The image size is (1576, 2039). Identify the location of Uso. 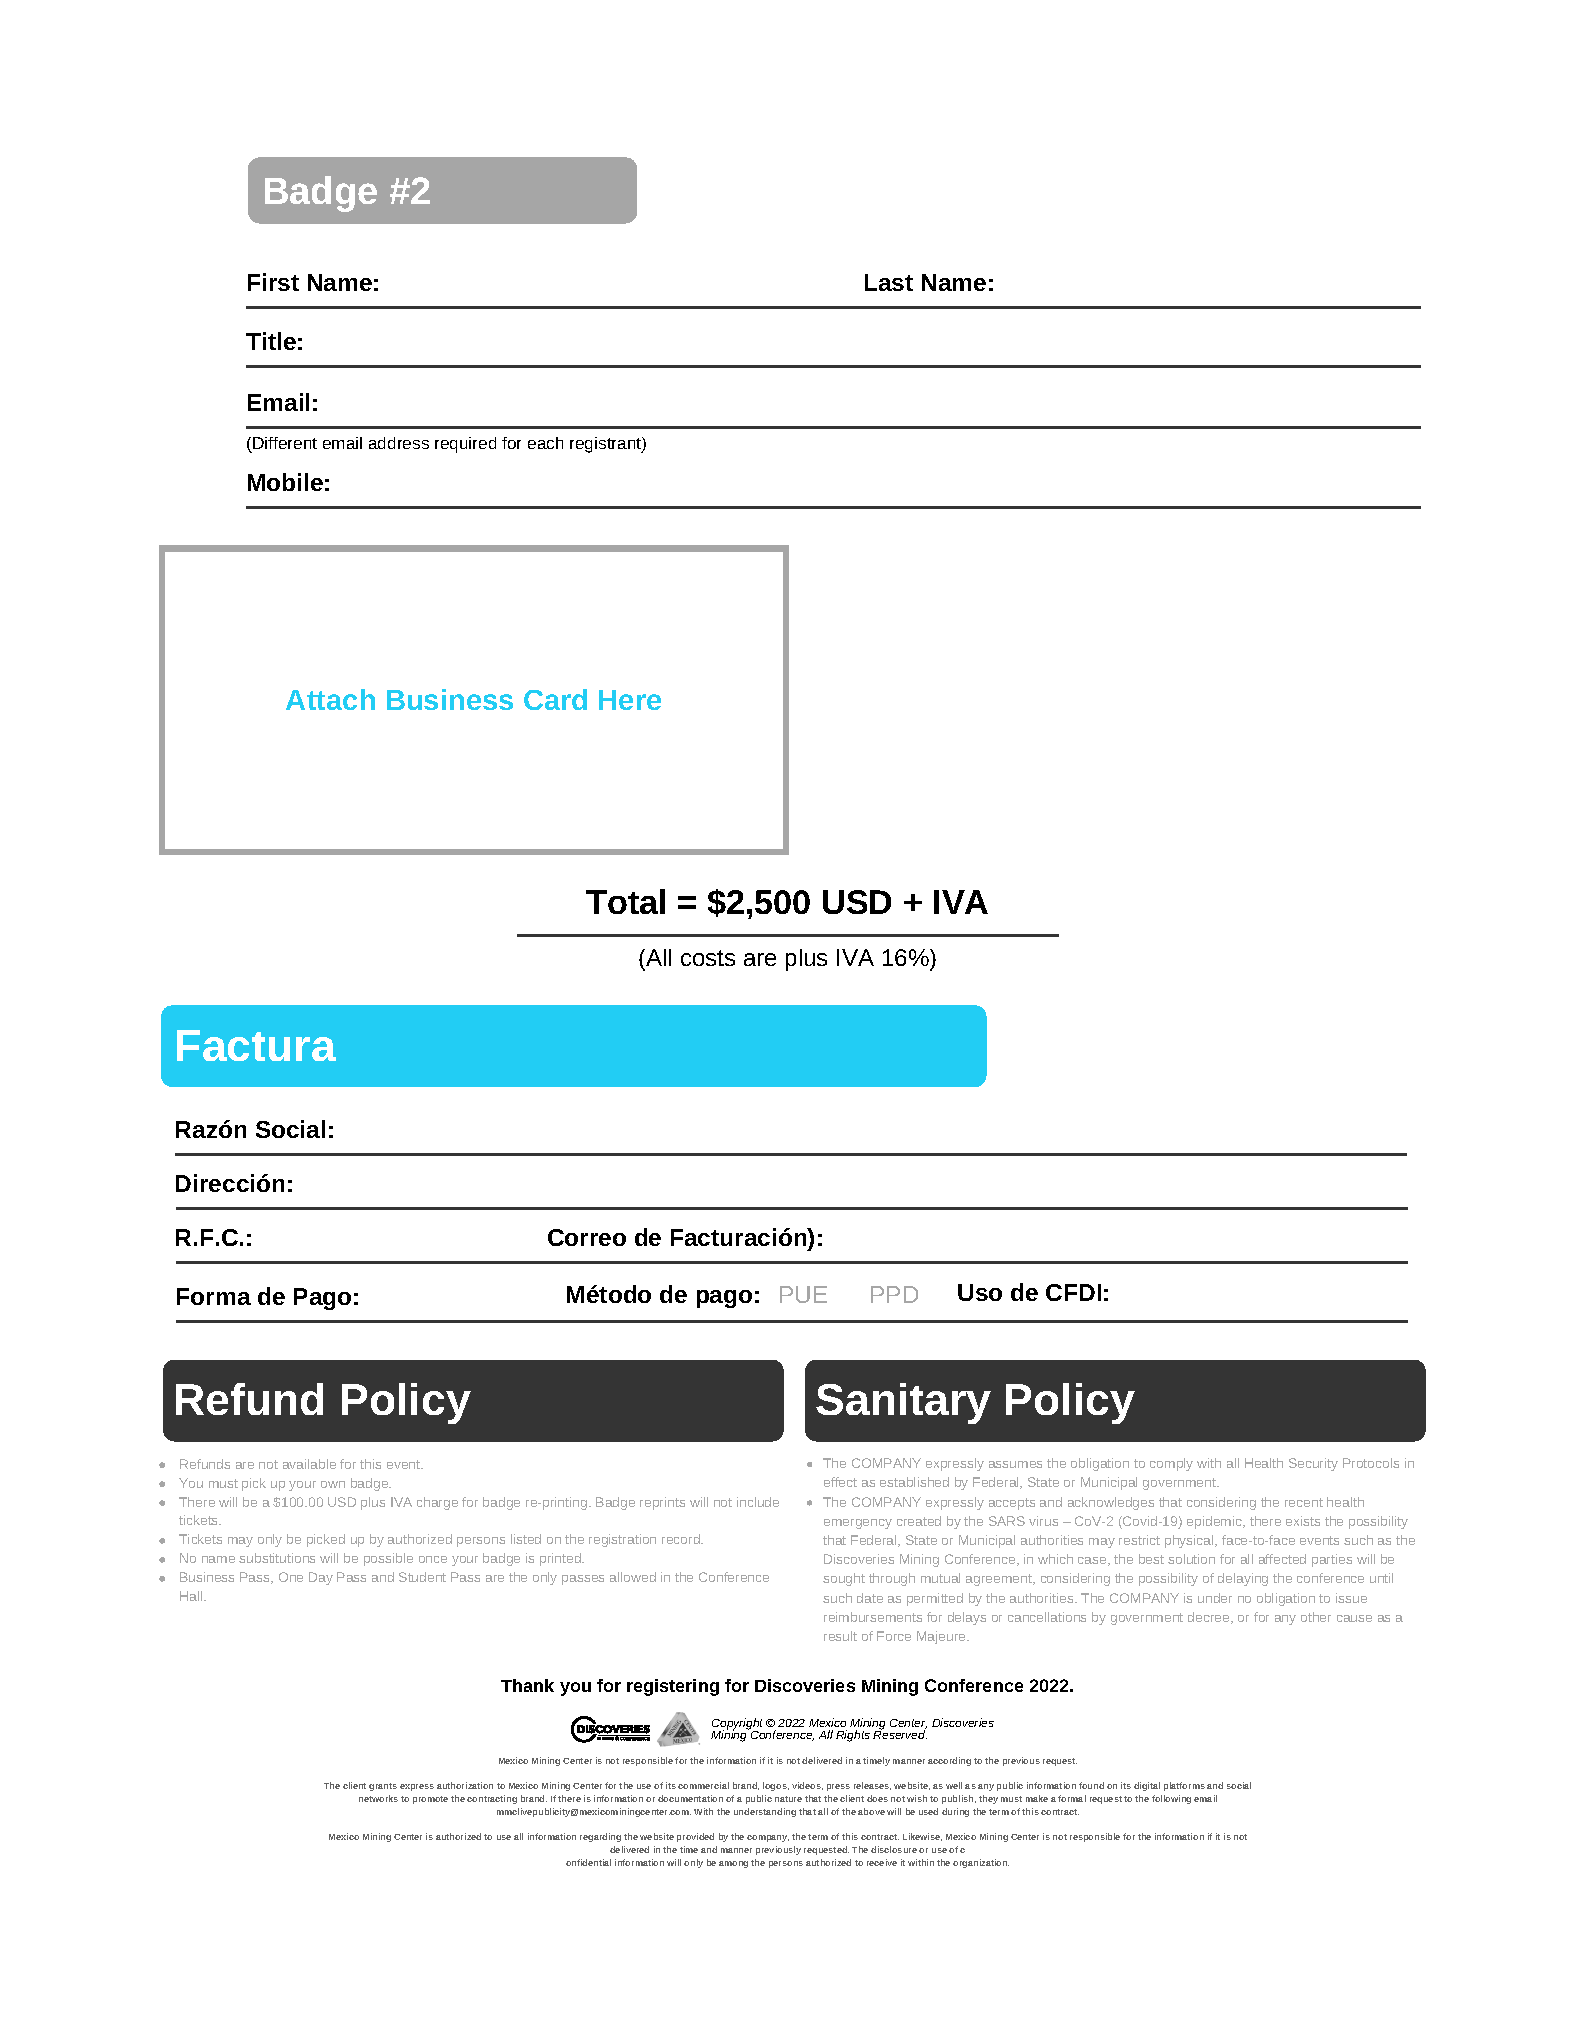
(980, 1292).
